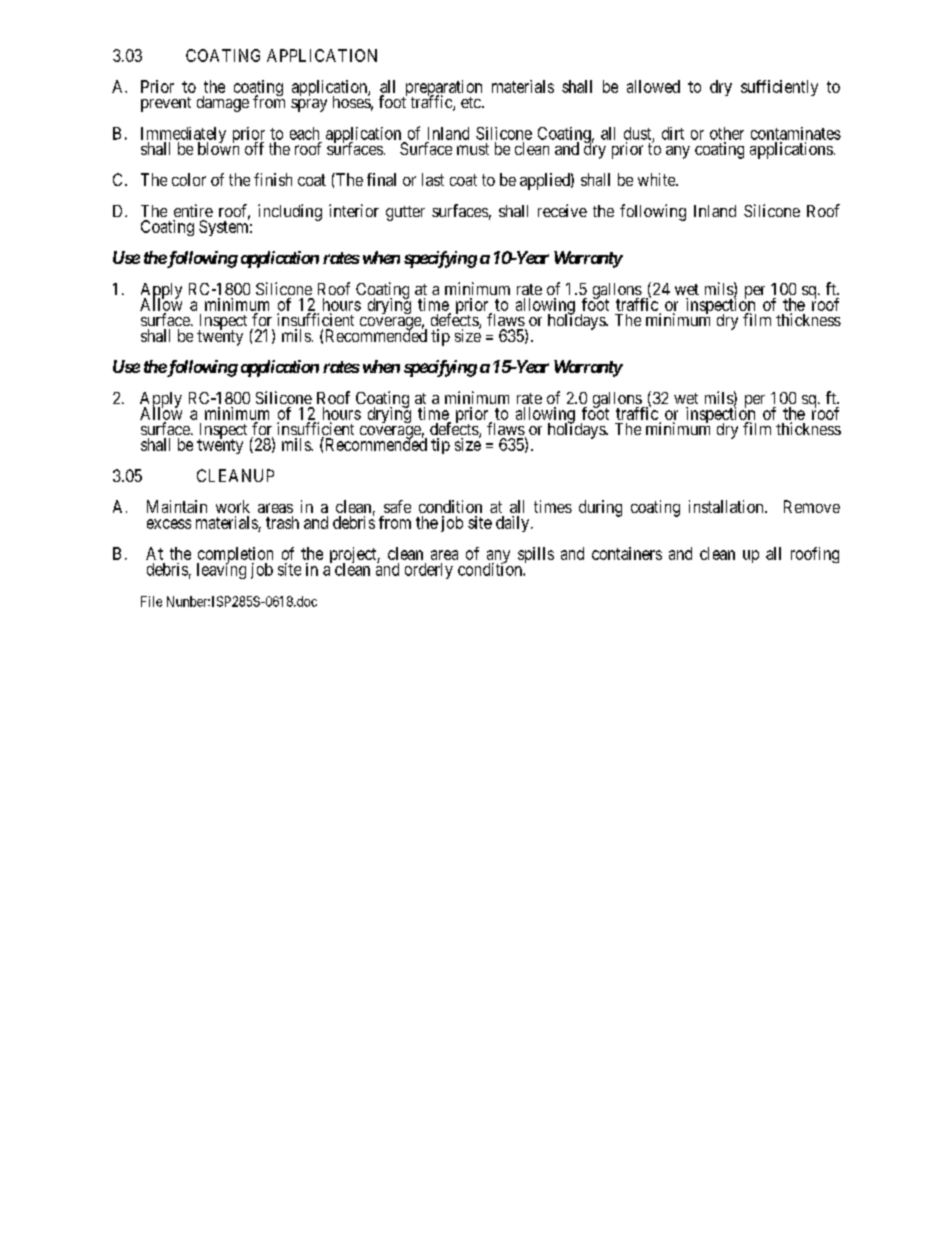  I want to click on damage, so click(223, 104).
